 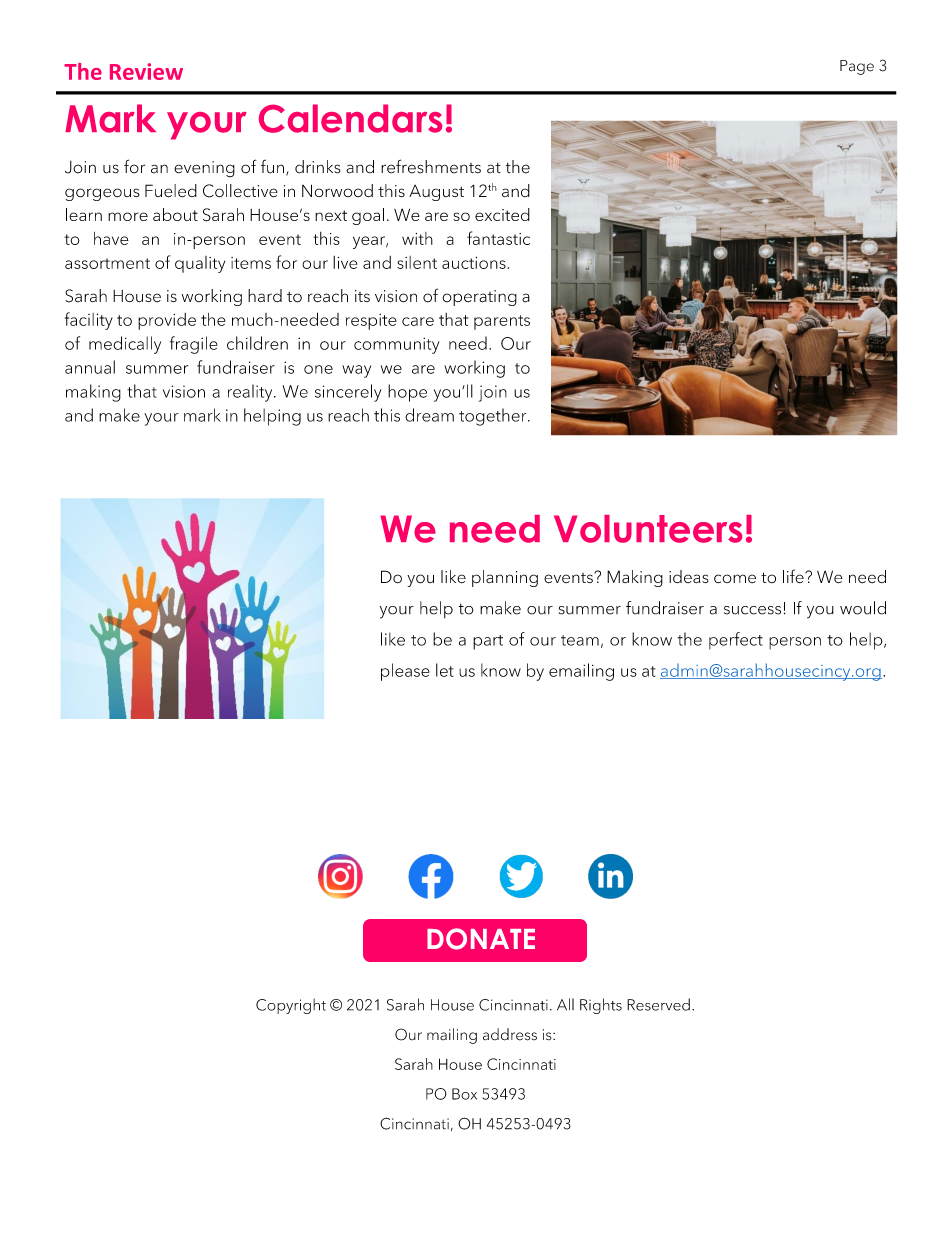 What do you see at coordinates (431, 166) in the screenshot?
I see `refreshments` at bounding box center [431, 166].
